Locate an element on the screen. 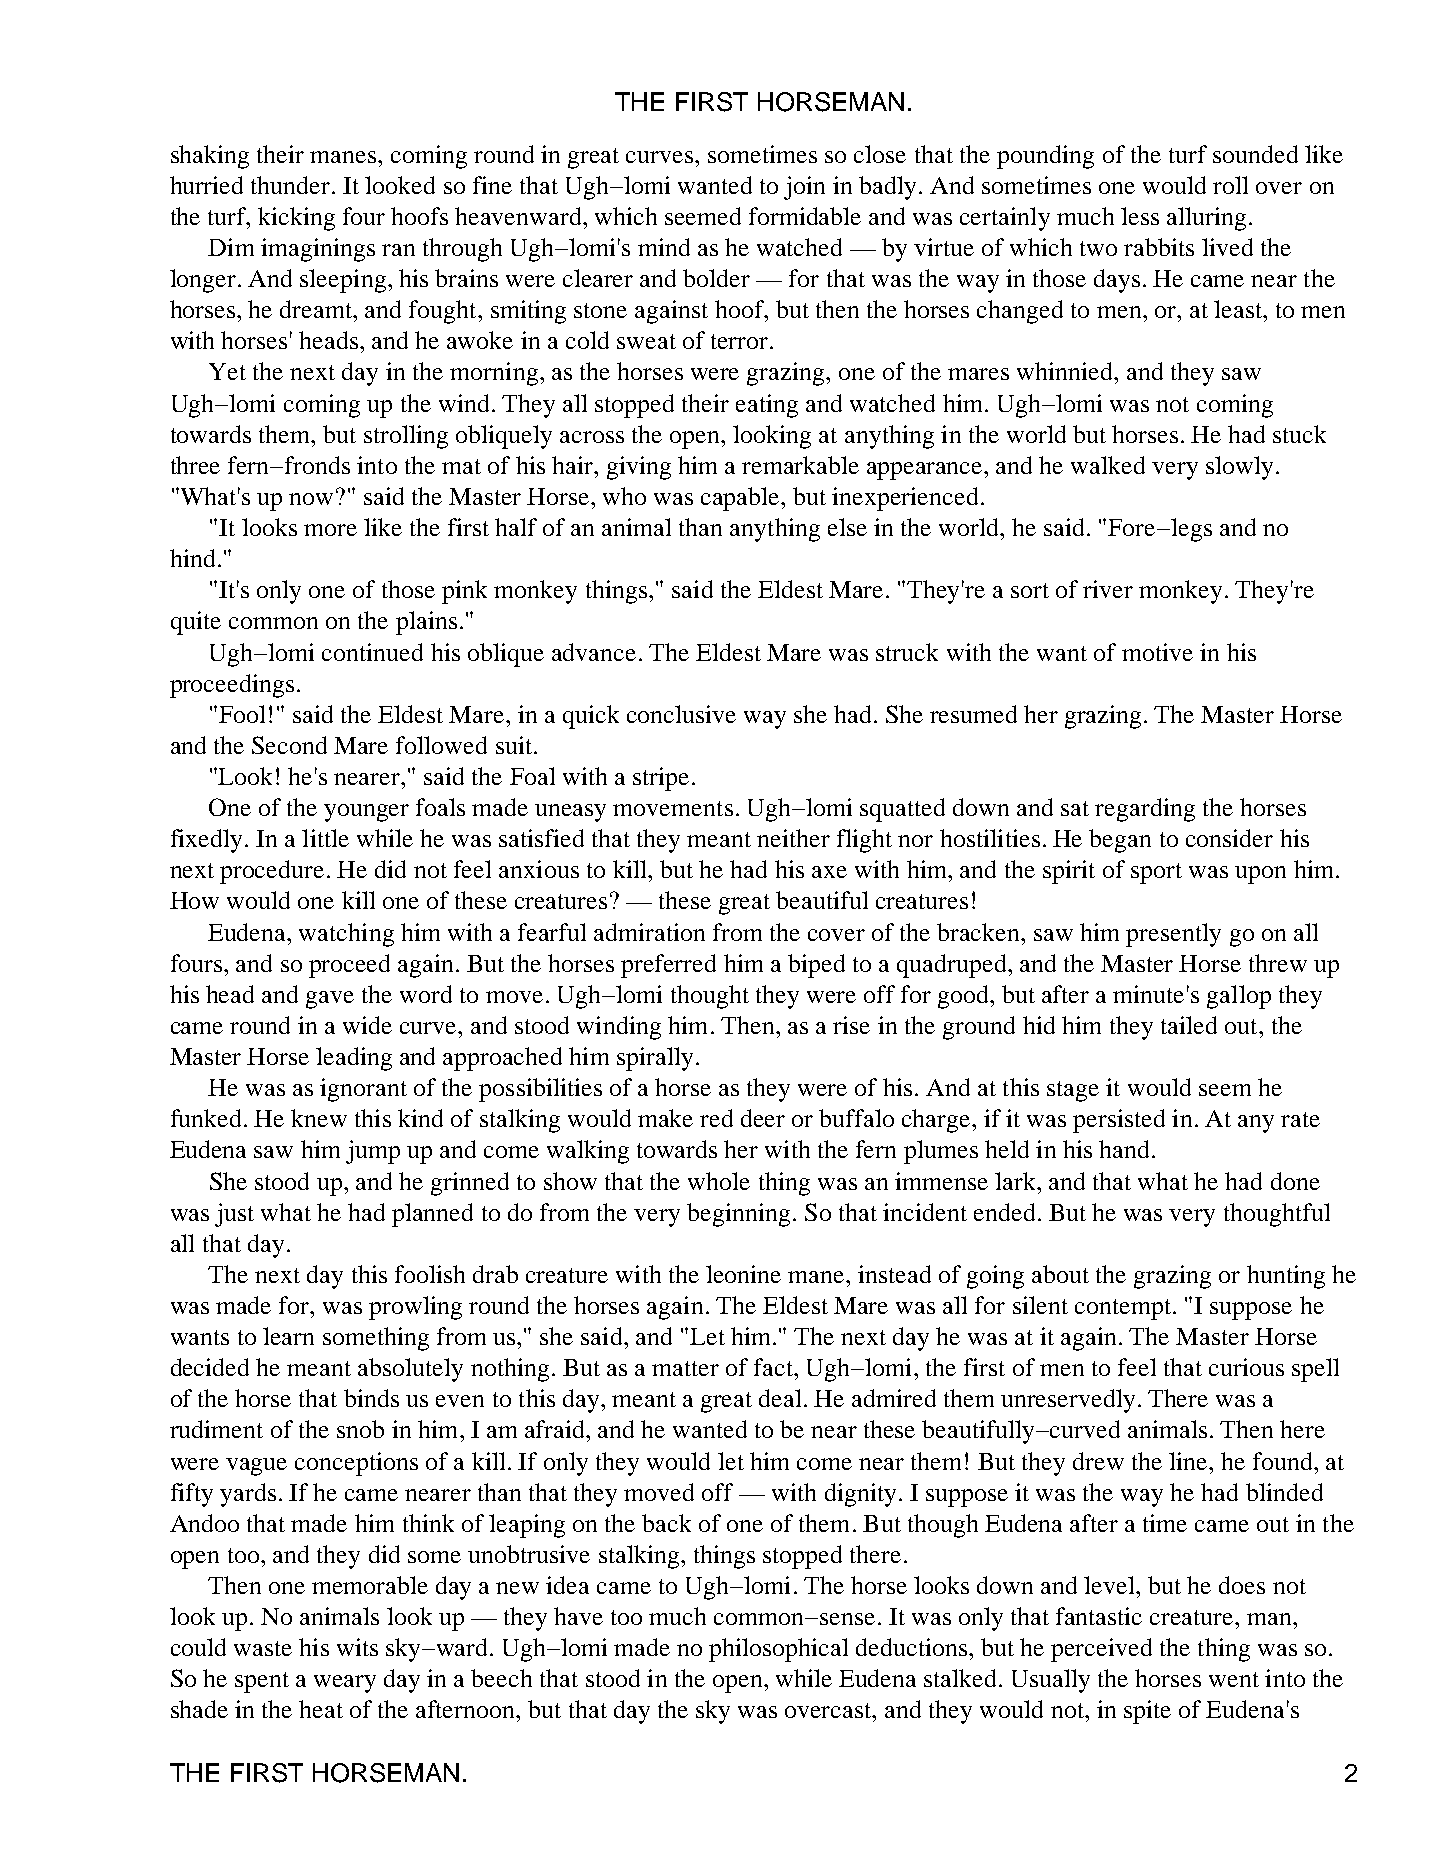 Image resolution: width=1443 pixels, height=1867 pixels. motive is located at coordinates (1157, 652).
